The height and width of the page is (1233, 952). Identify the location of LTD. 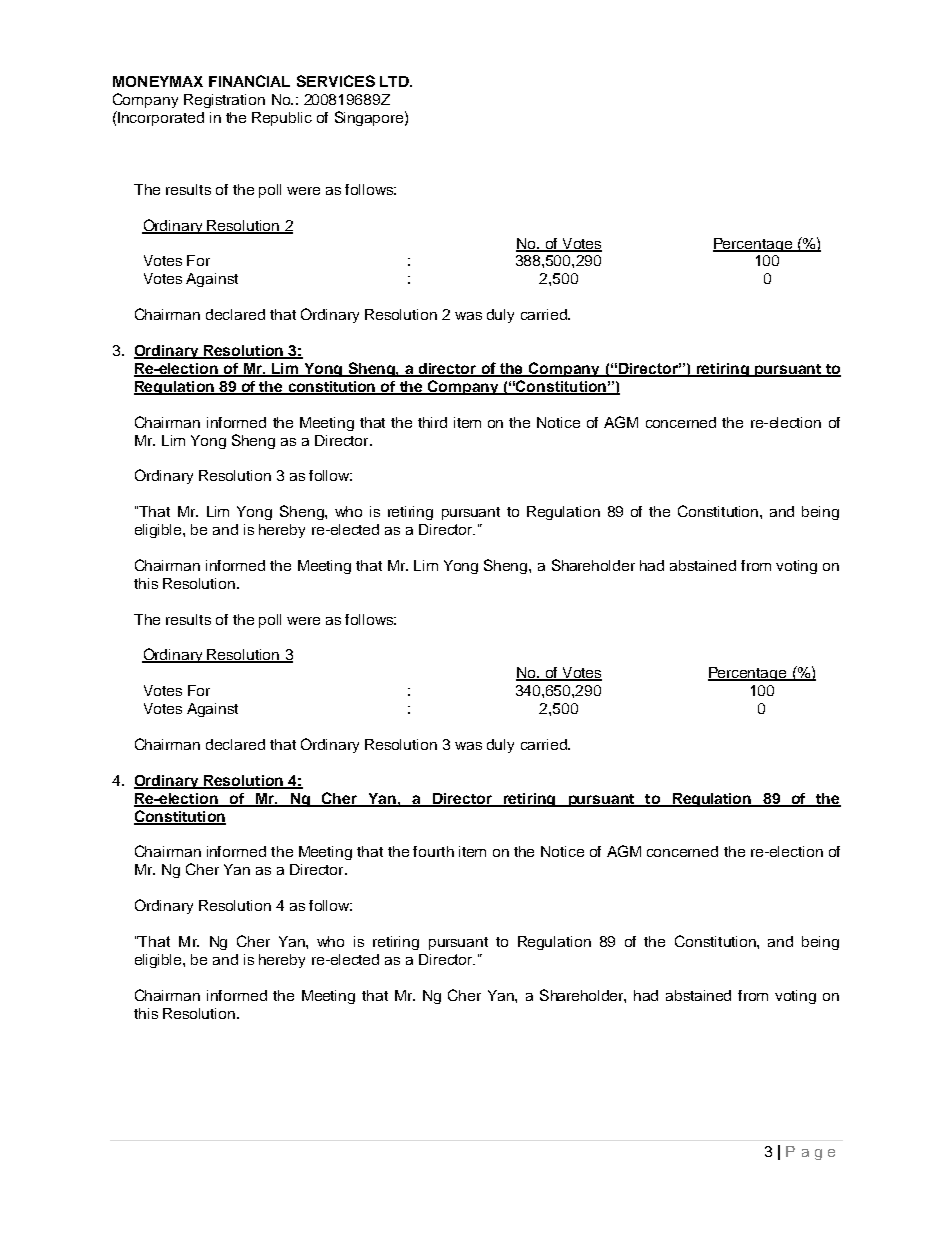
(395, 81).
